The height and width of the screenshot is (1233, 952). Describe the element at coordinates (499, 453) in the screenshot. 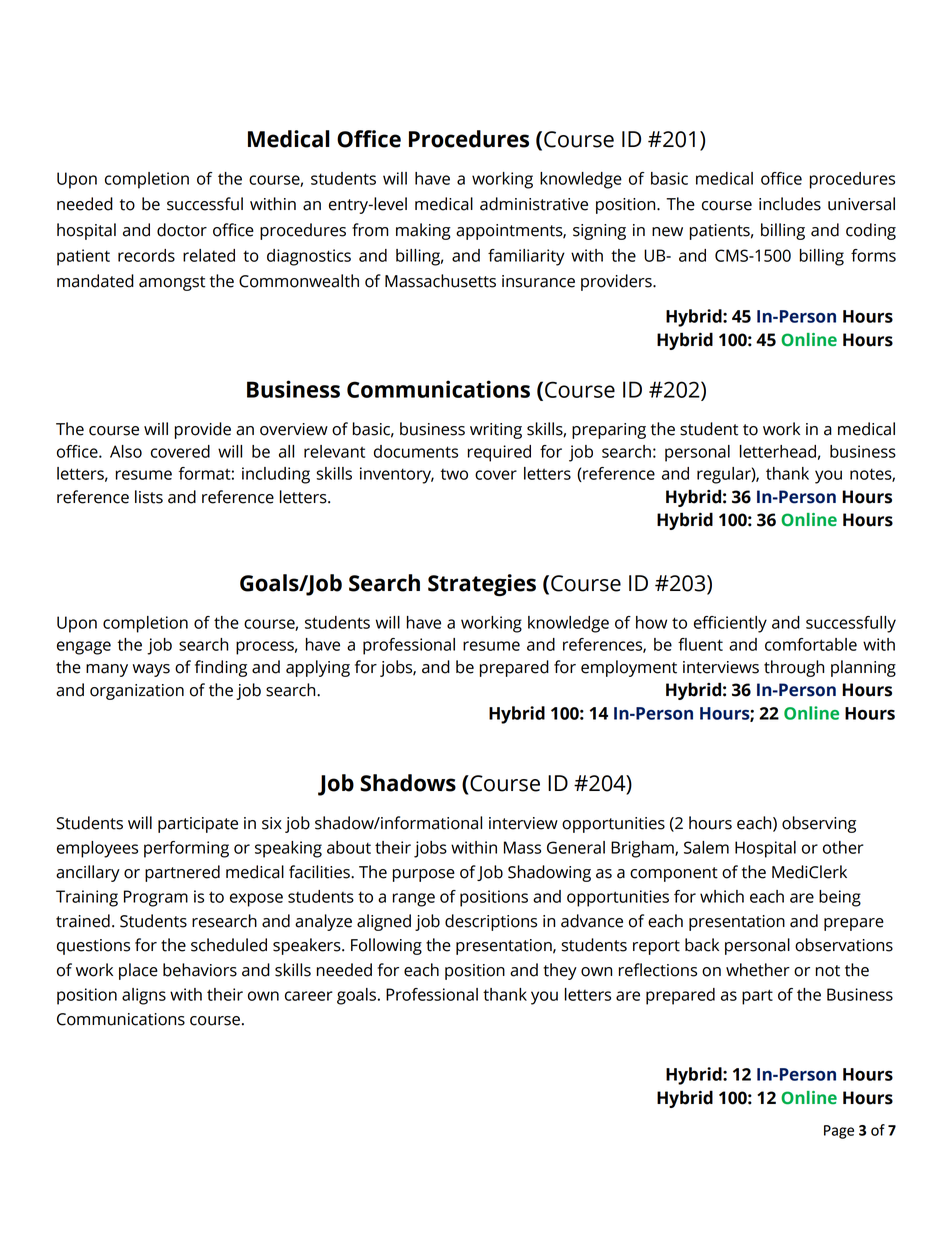

I see `required` at that location.
